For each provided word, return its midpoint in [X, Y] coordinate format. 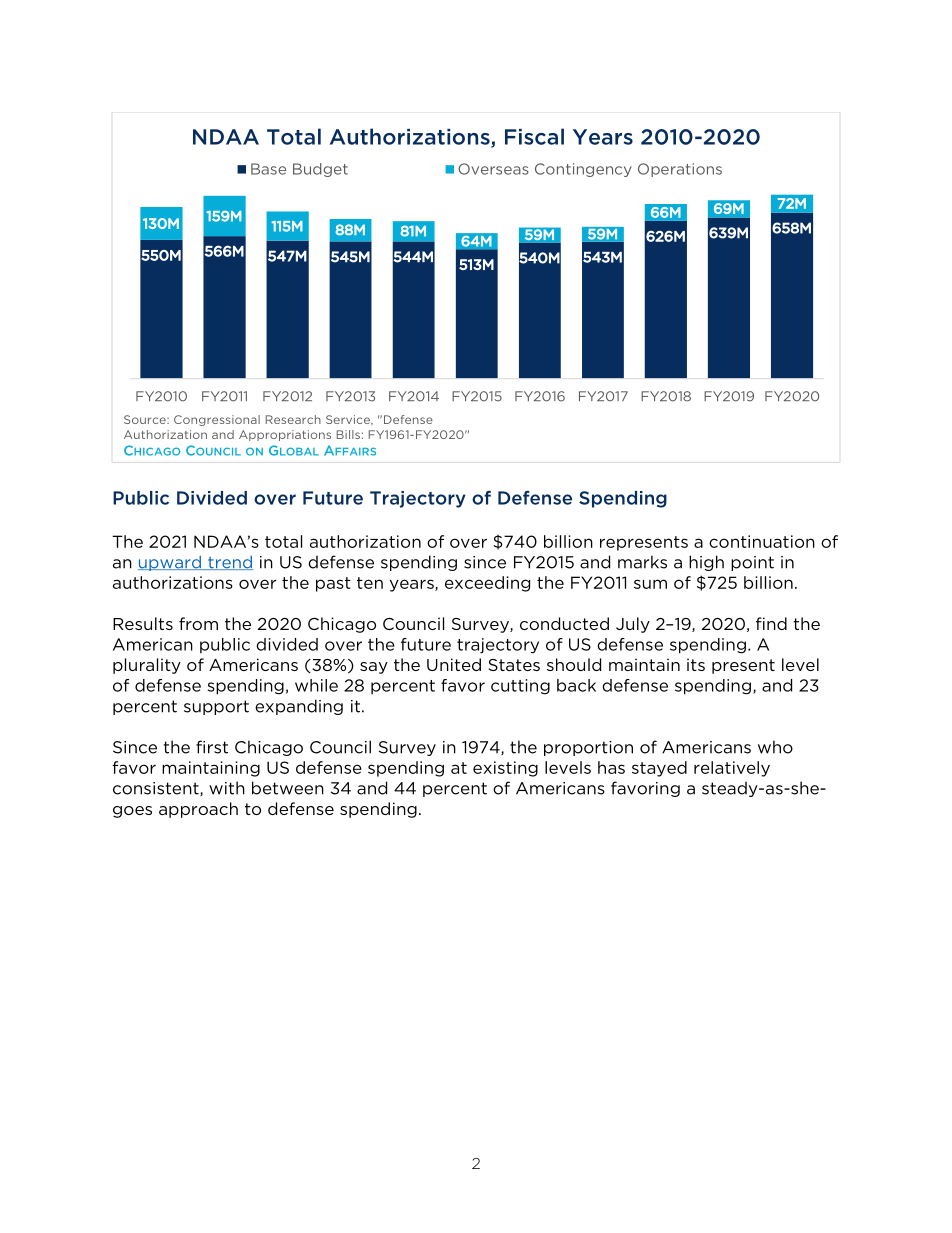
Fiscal [534, 136]
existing [505, 769]
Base [268, 169]
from [198, 623]
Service [349, 420]
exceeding [487, 584]
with [227, 788]
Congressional [217, 420]
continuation [762, 541]
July [633, 625]
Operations [680, 170]
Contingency [583, 170]
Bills [348, 434]
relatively [732, 769]
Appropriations [285, 435]
